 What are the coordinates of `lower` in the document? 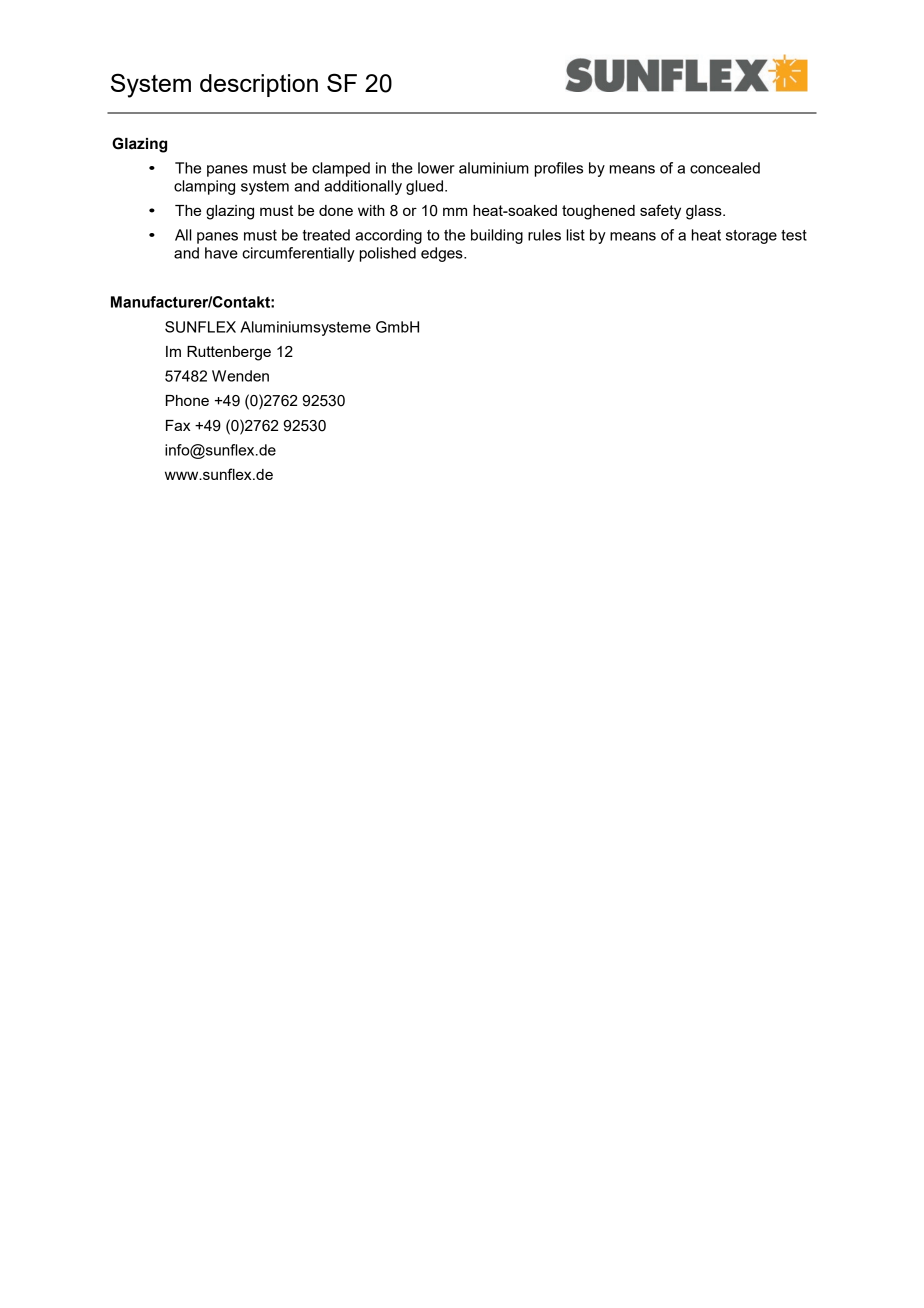 It's located at (436, 168).
